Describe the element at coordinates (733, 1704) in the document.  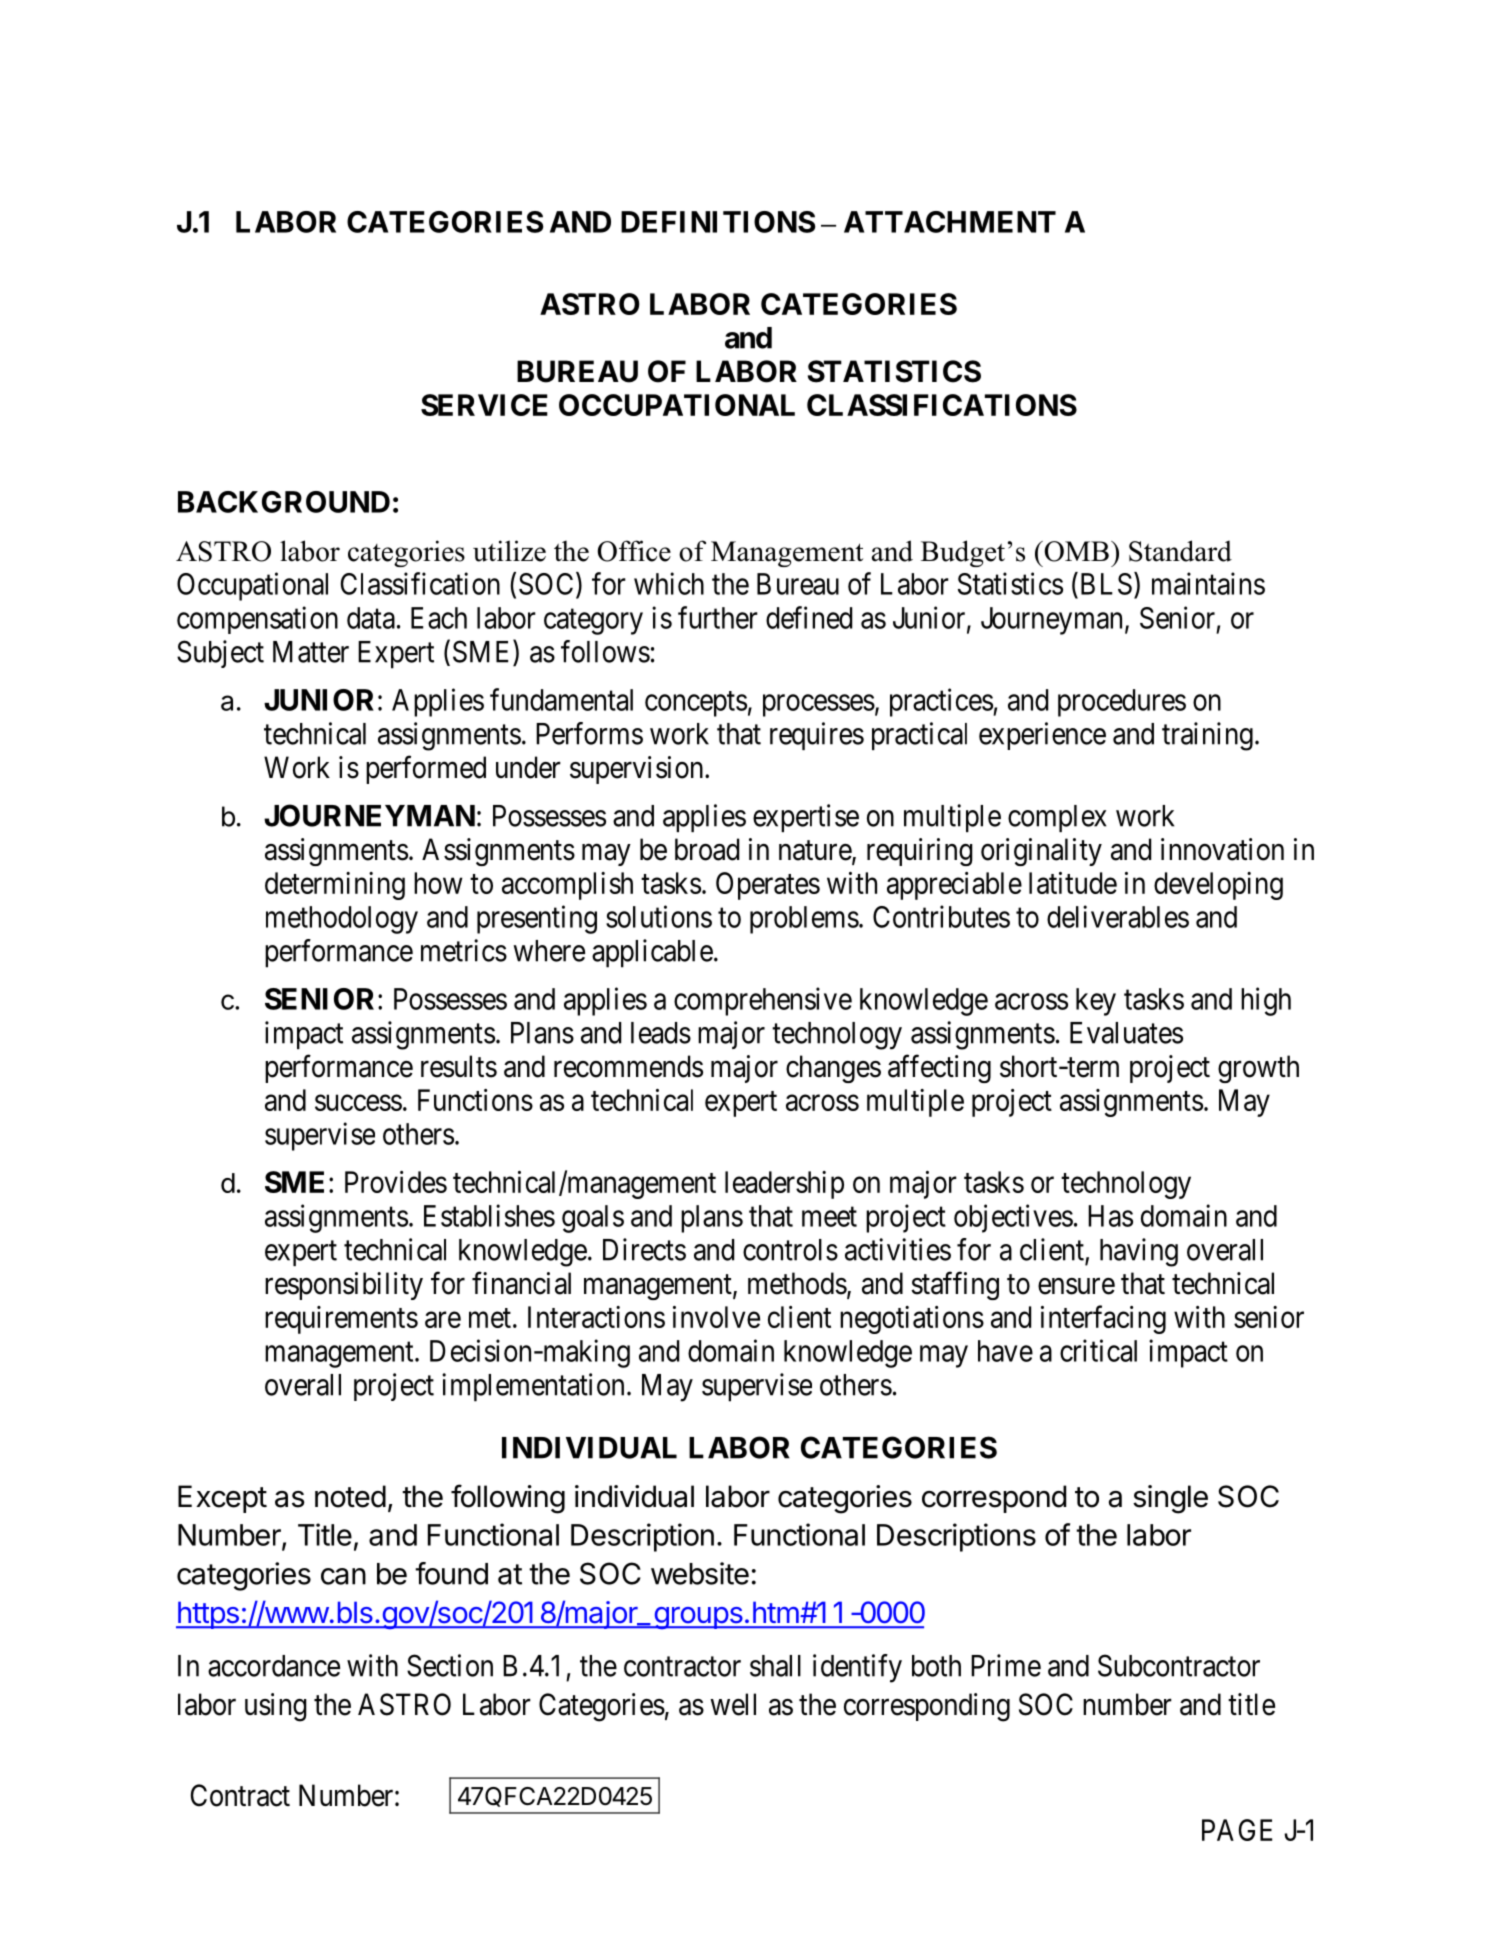
I see `well` at that location.
